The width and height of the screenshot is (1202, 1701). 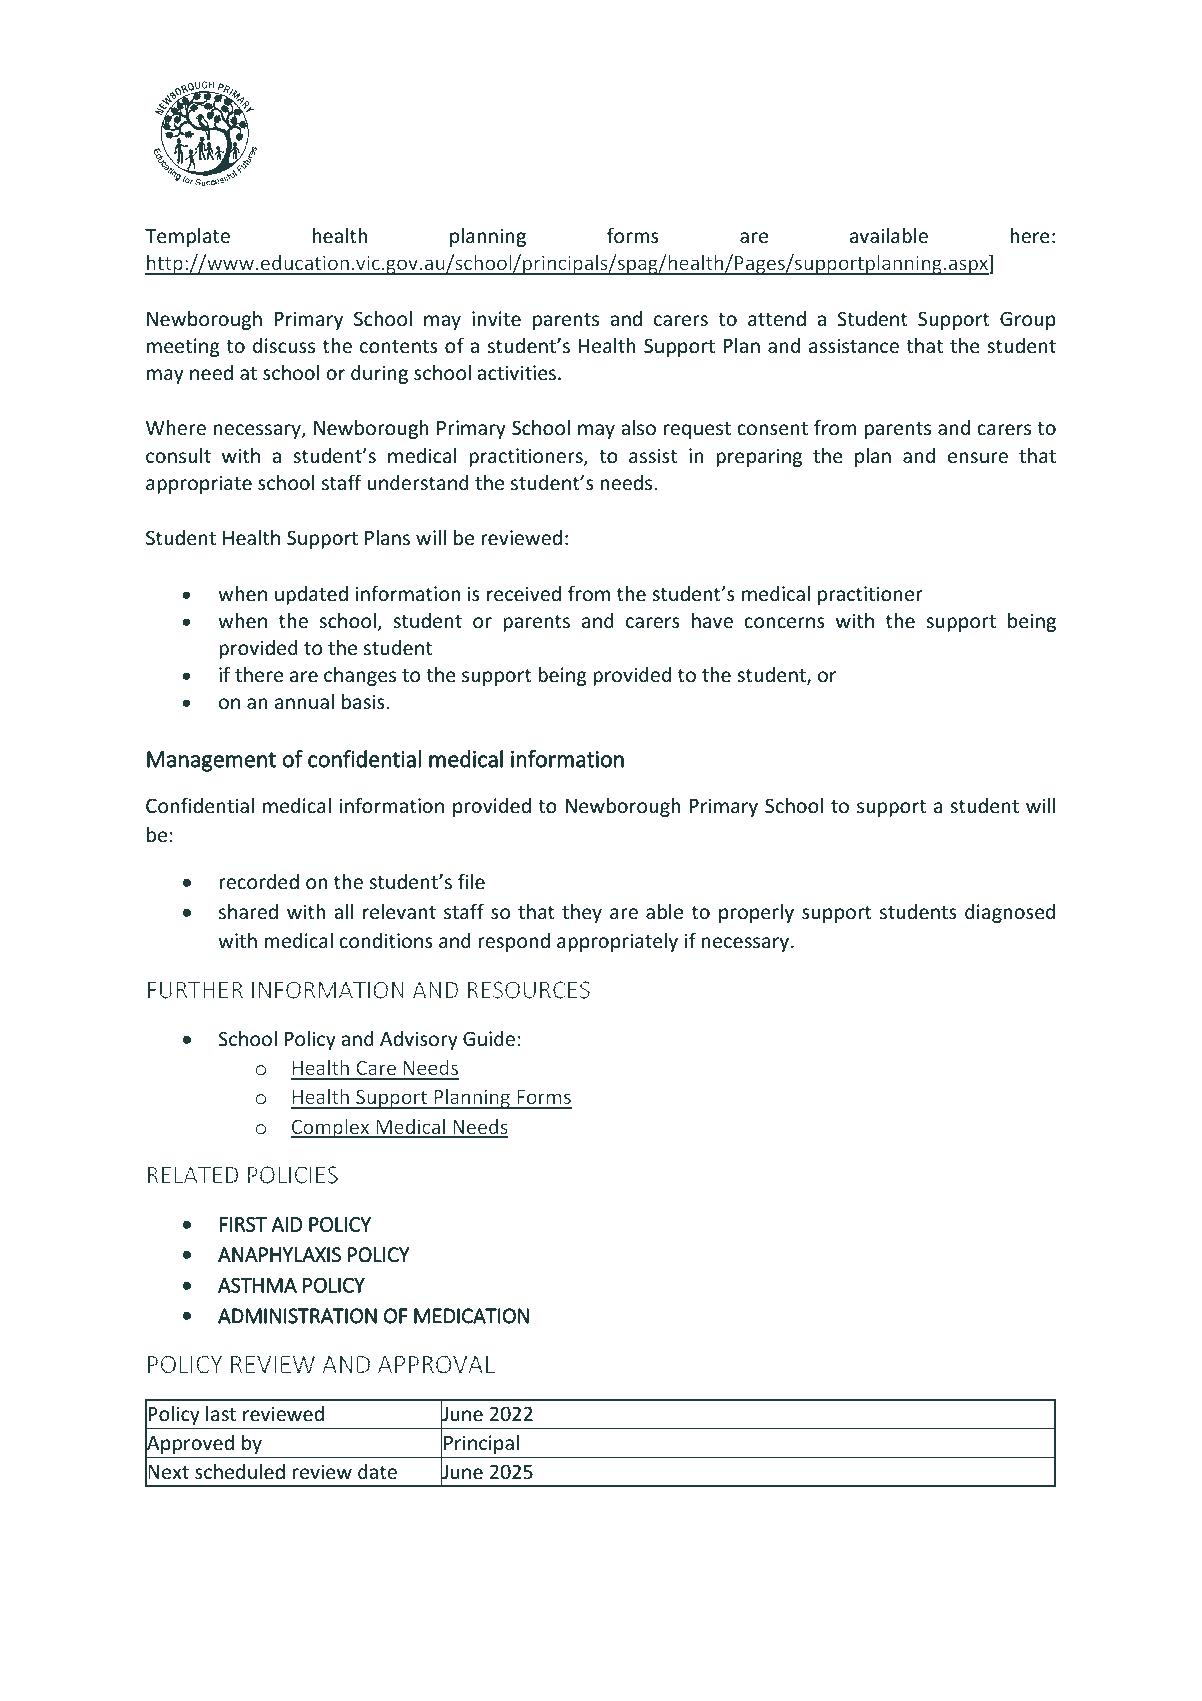 What do you see at coordinates (1010, 913) in the screenshot?
I see `diagnosed` at bounding box center [1010, 913].
